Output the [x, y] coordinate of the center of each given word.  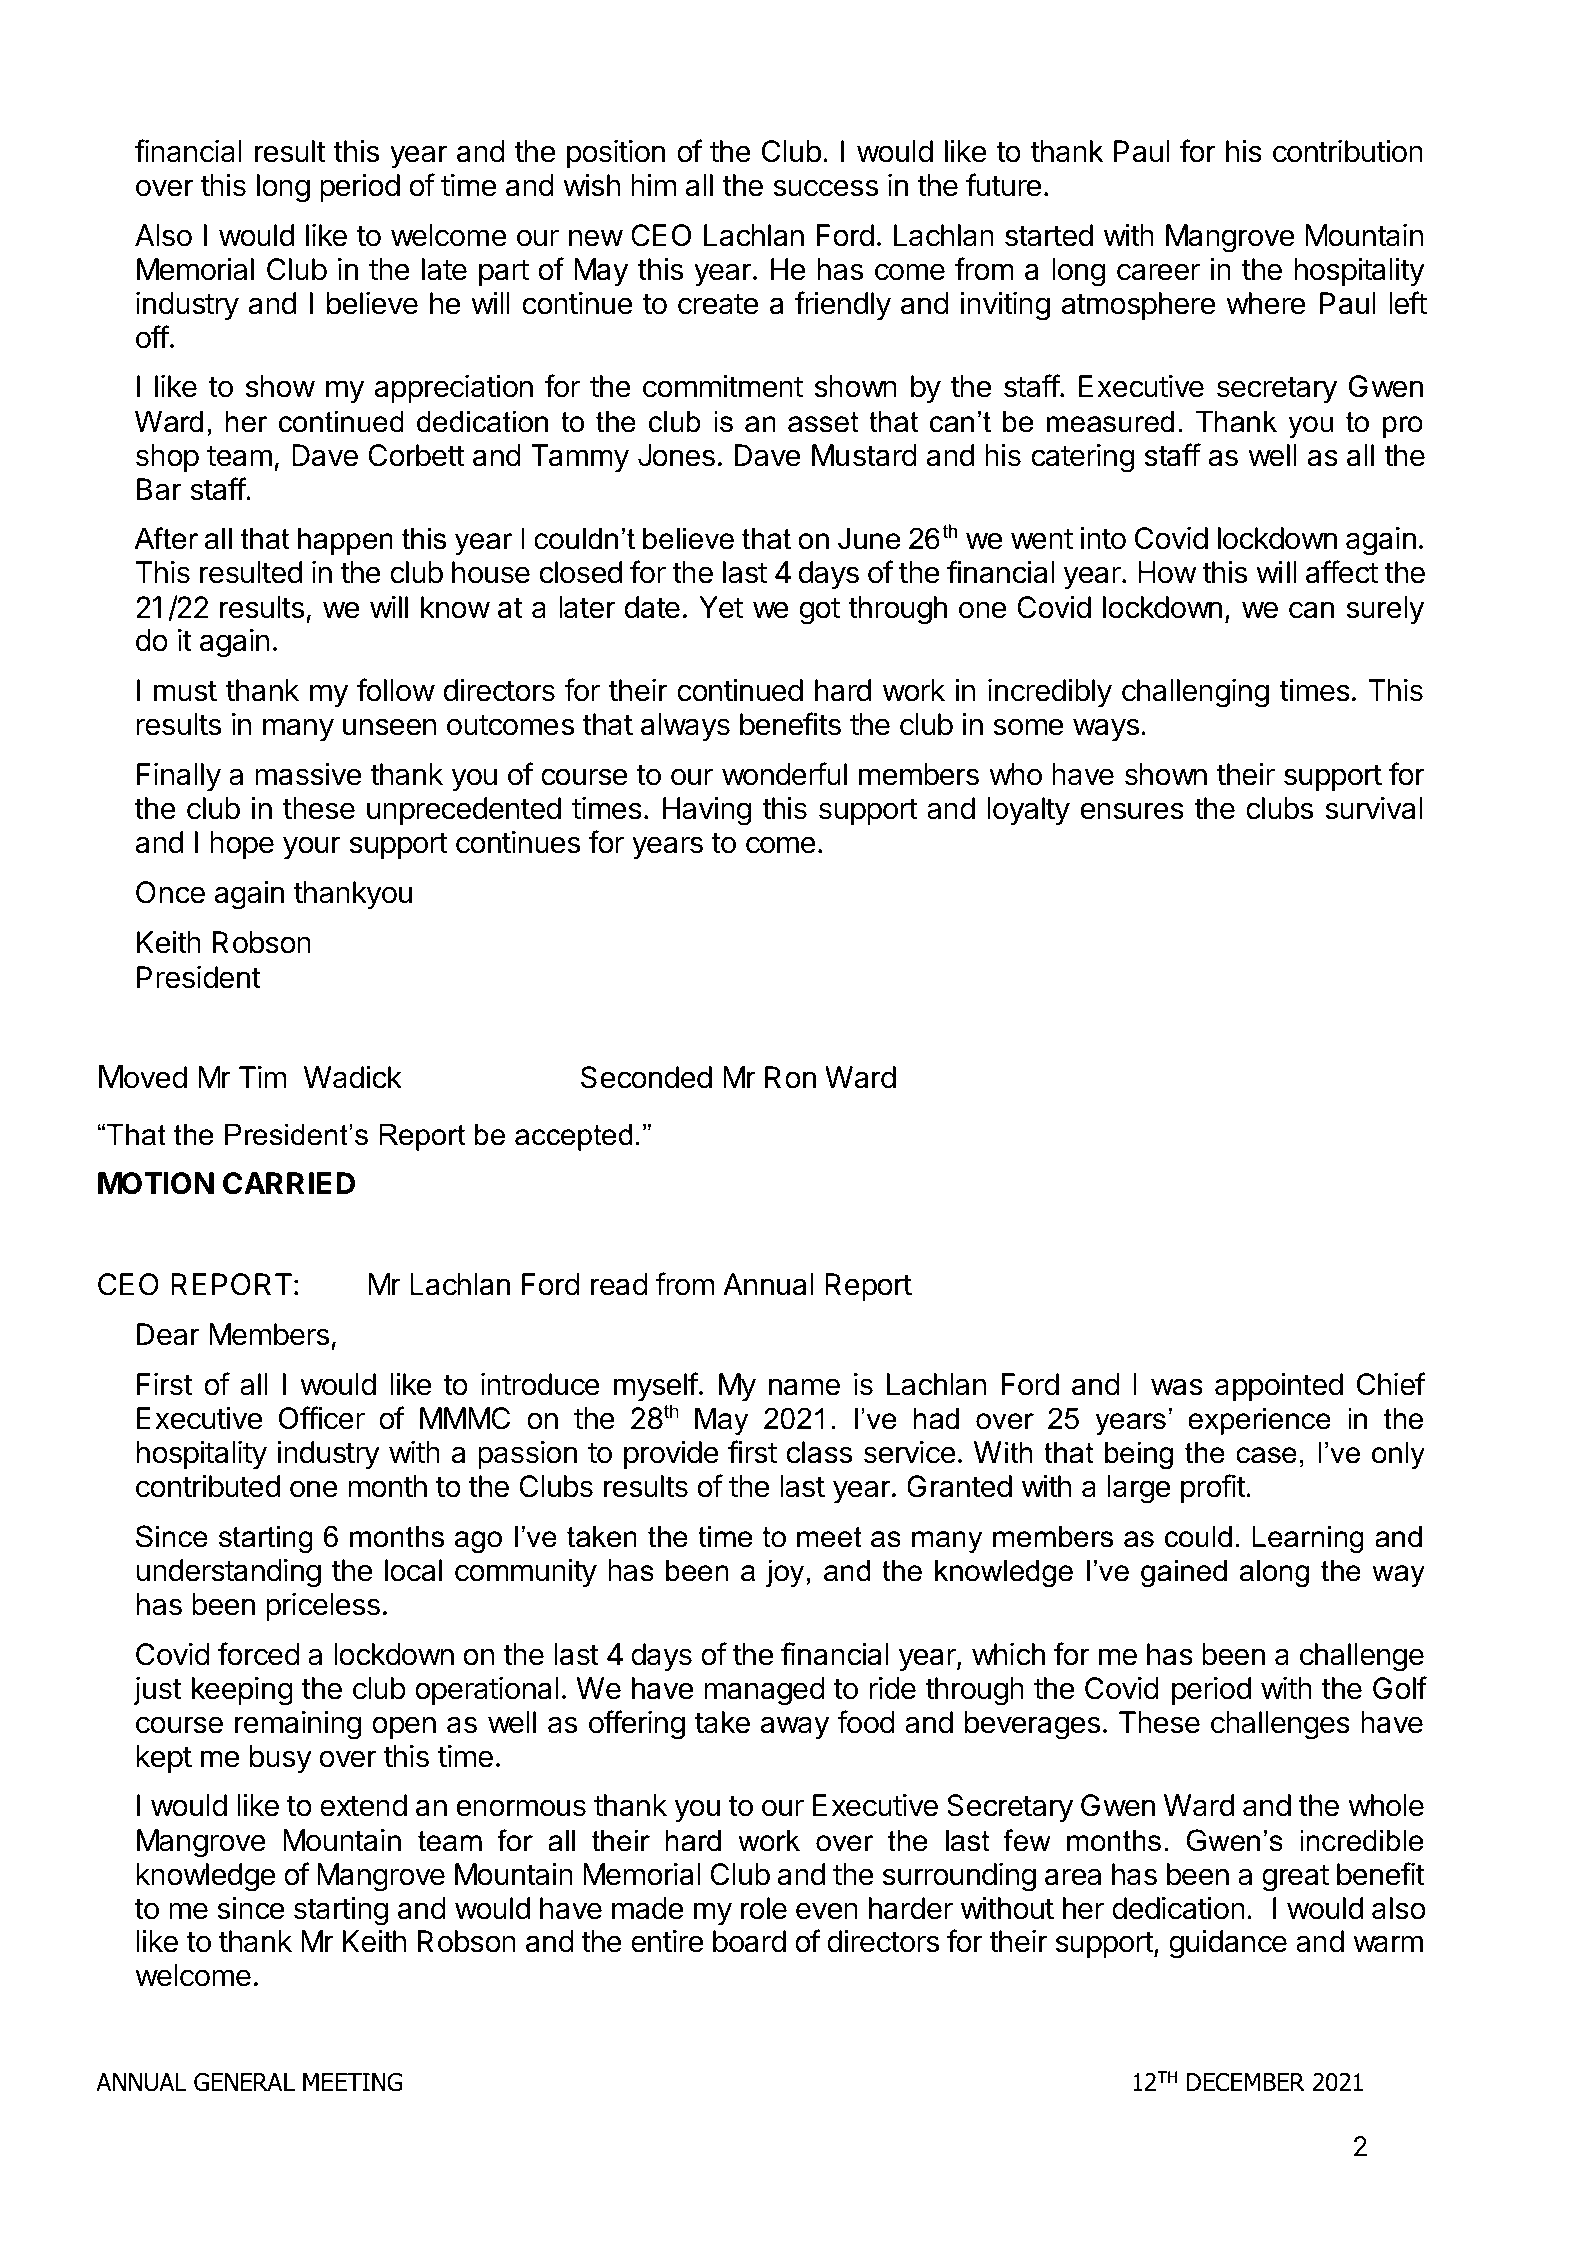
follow [396, 690]
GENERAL [244, 2082]
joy [784, 1574]
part [504, 273]
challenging [1195, 693]
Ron [790, 1077]
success [825, 188]
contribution [1348, 151]
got [819, 611]
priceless [323, 1607]
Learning [1308, 1540]
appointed [1279, 1386]
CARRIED [289, 1183]
